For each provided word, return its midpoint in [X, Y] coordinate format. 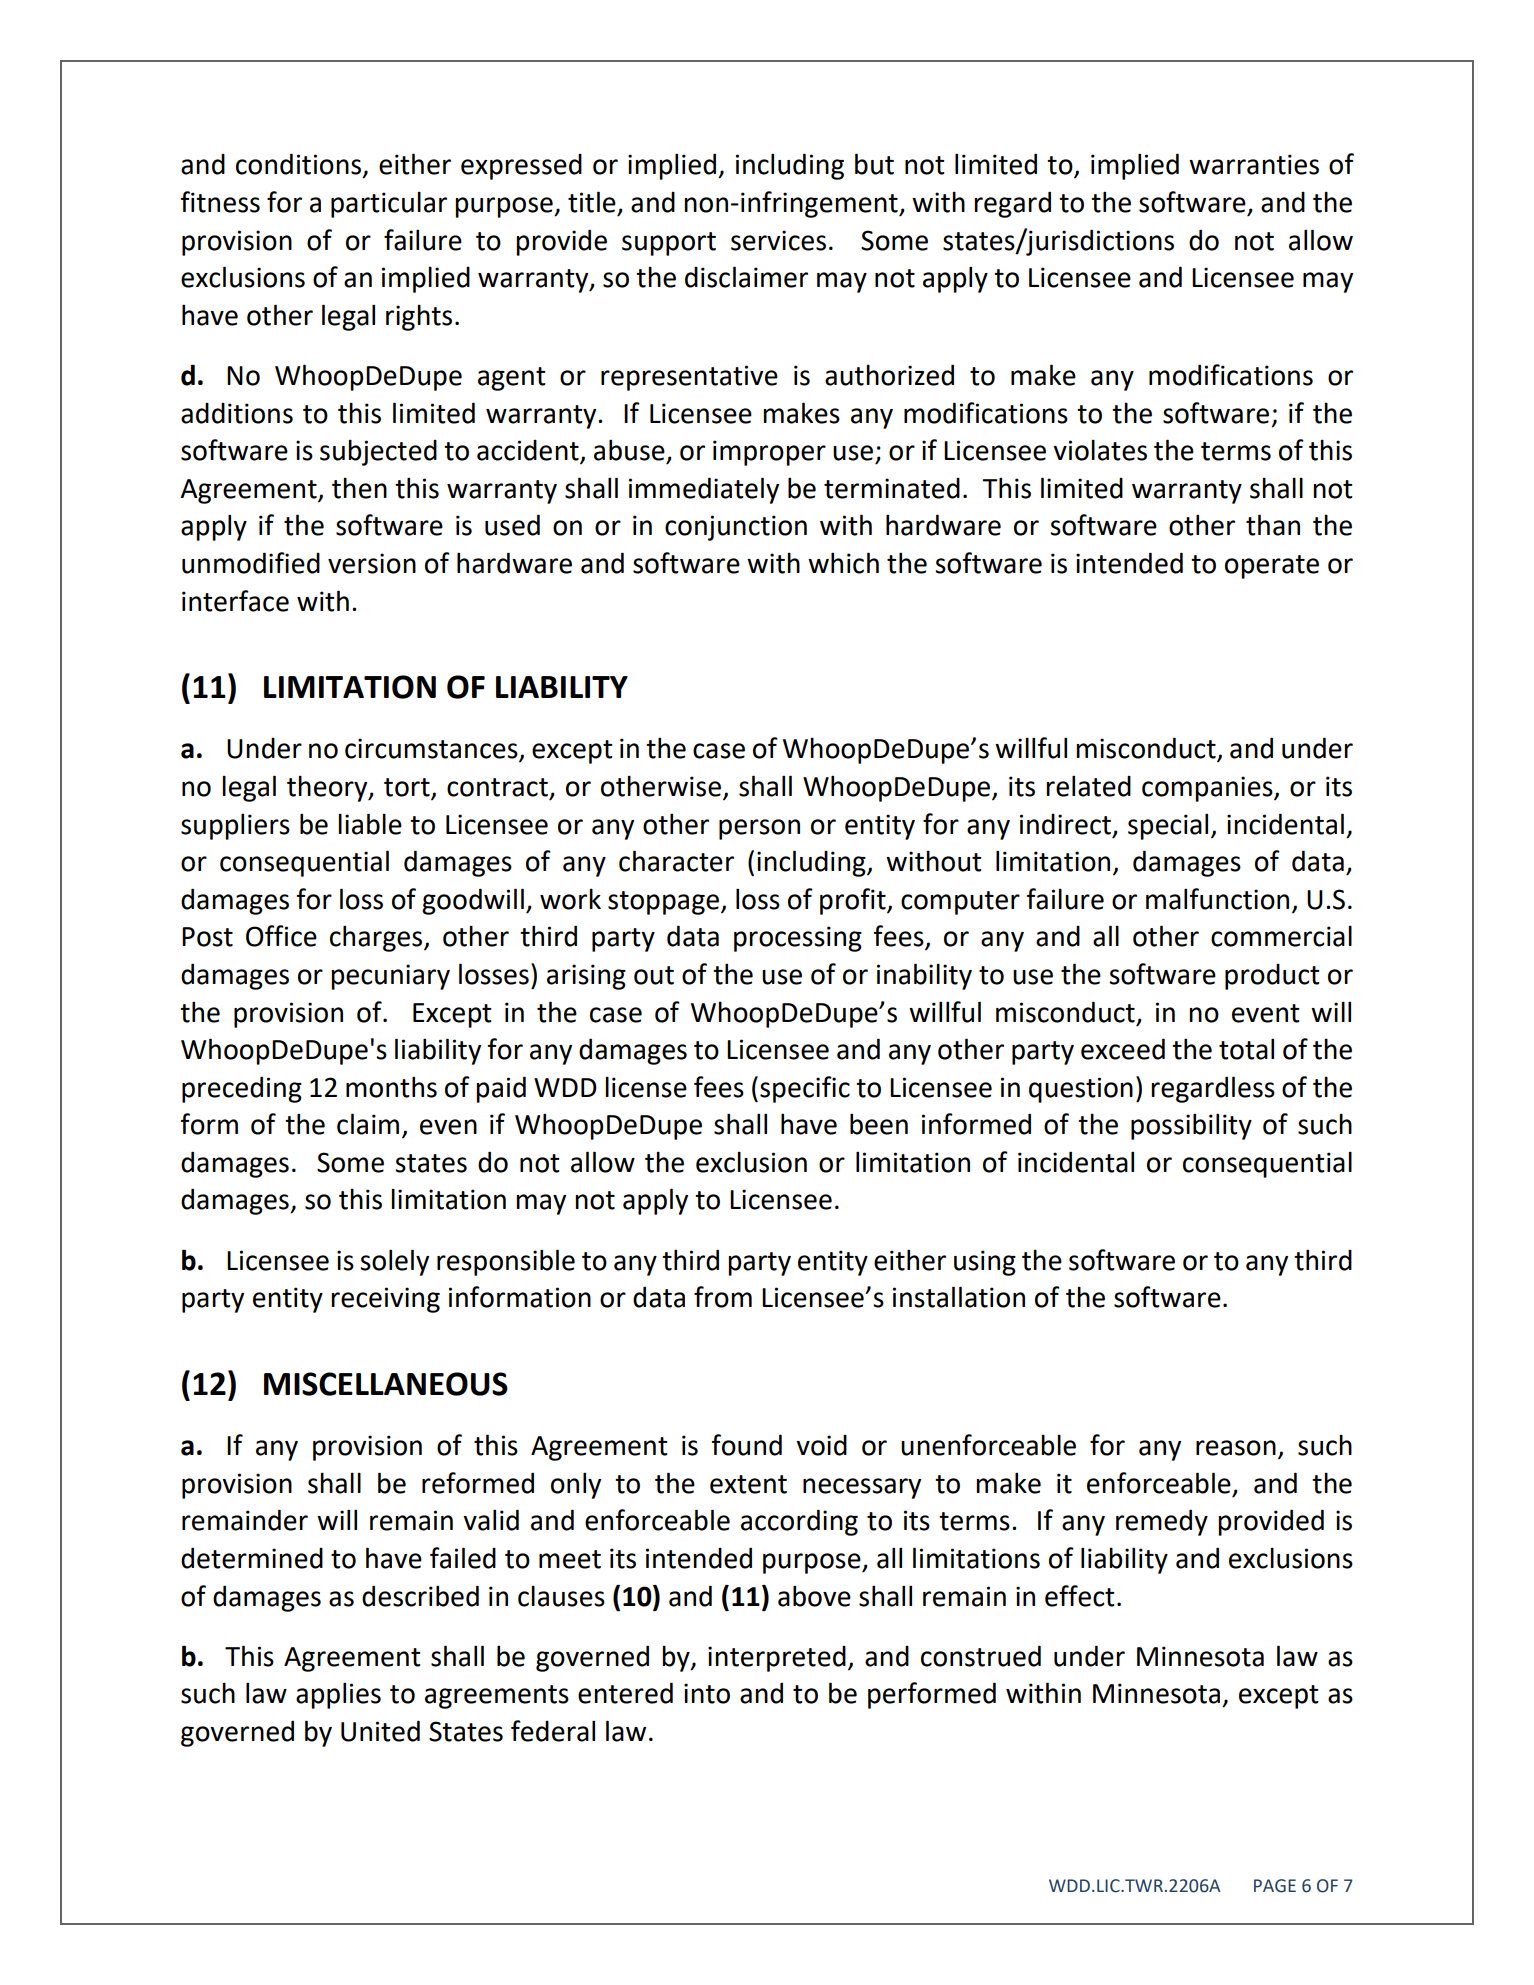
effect [1080, 1596]
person [759, 829]
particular [389, 205]
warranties [1254, 164]
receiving [385, 1300]
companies [1208, 789]
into [707, 1693]
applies [338, 1695]
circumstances [432, 749]
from [723, 1297]
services [778, 240]
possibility [1191, 1126]
